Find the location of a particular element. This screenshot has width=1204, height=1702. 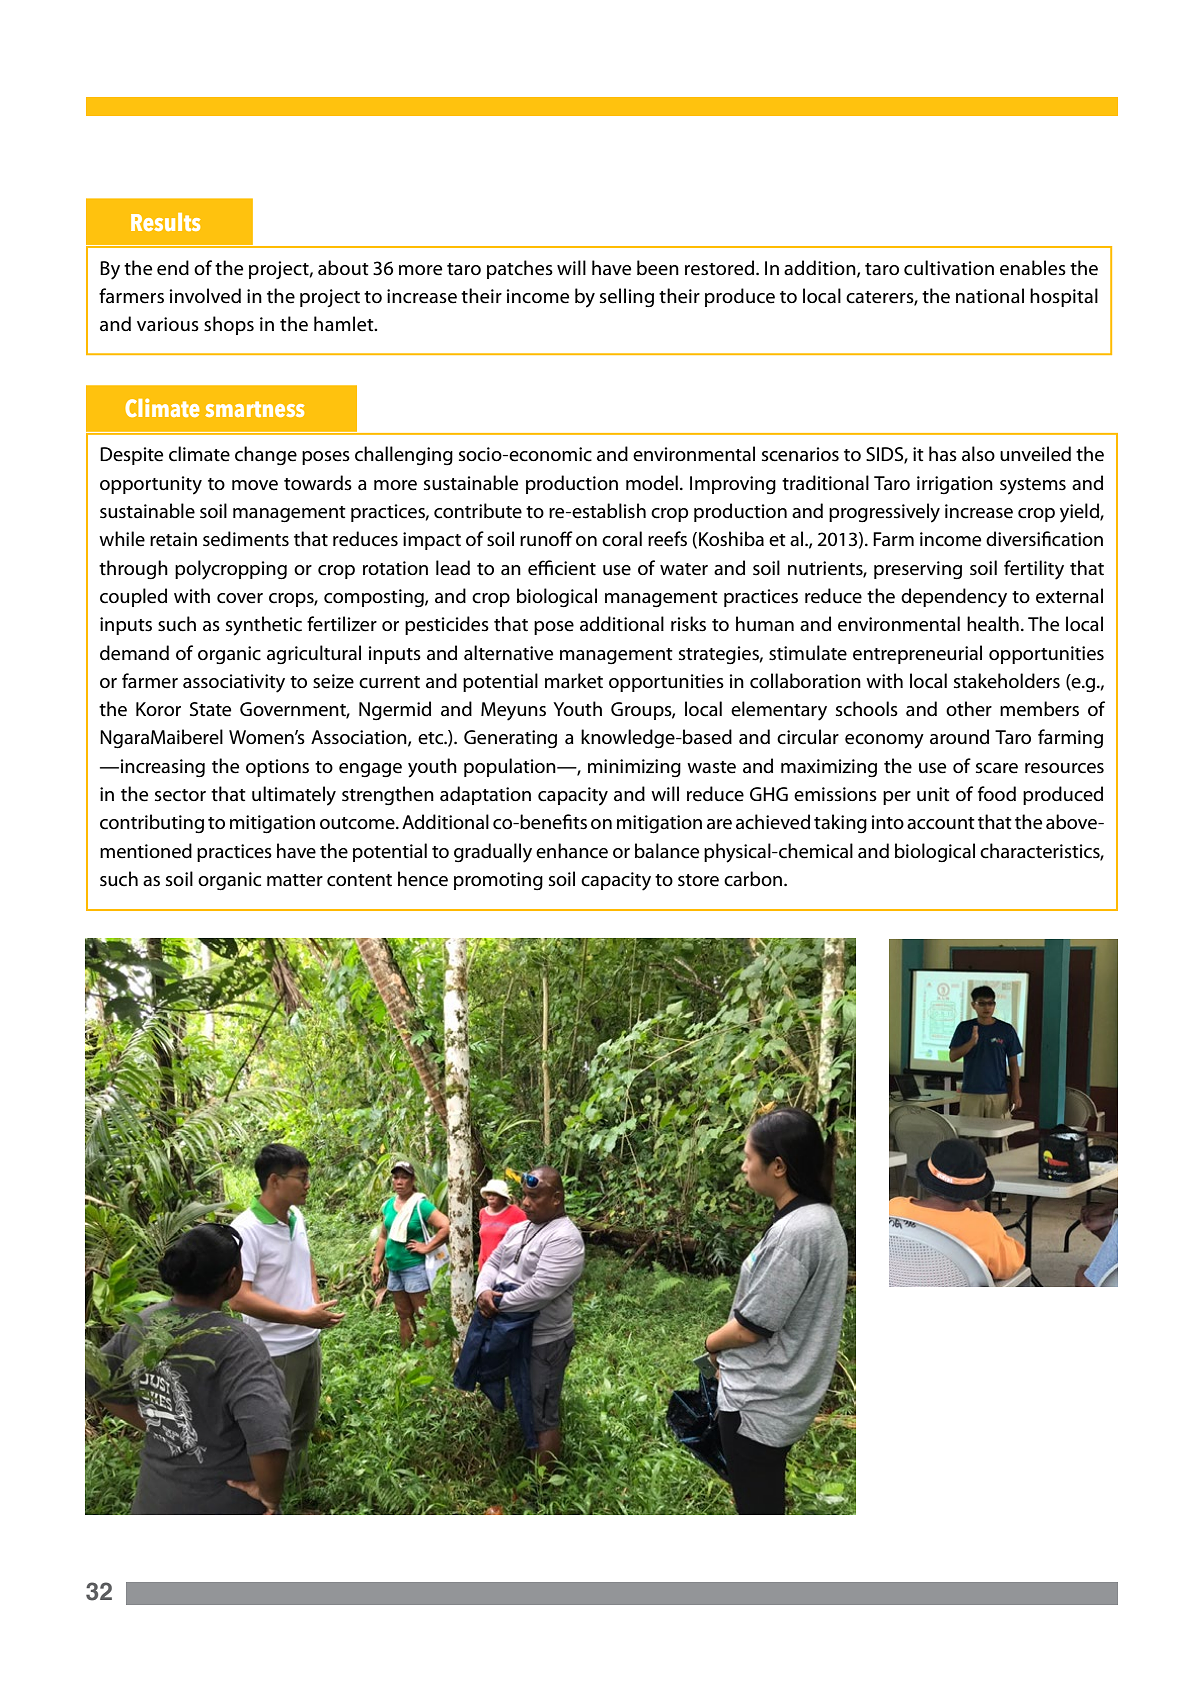

around is located at coordinates (959, 737).
